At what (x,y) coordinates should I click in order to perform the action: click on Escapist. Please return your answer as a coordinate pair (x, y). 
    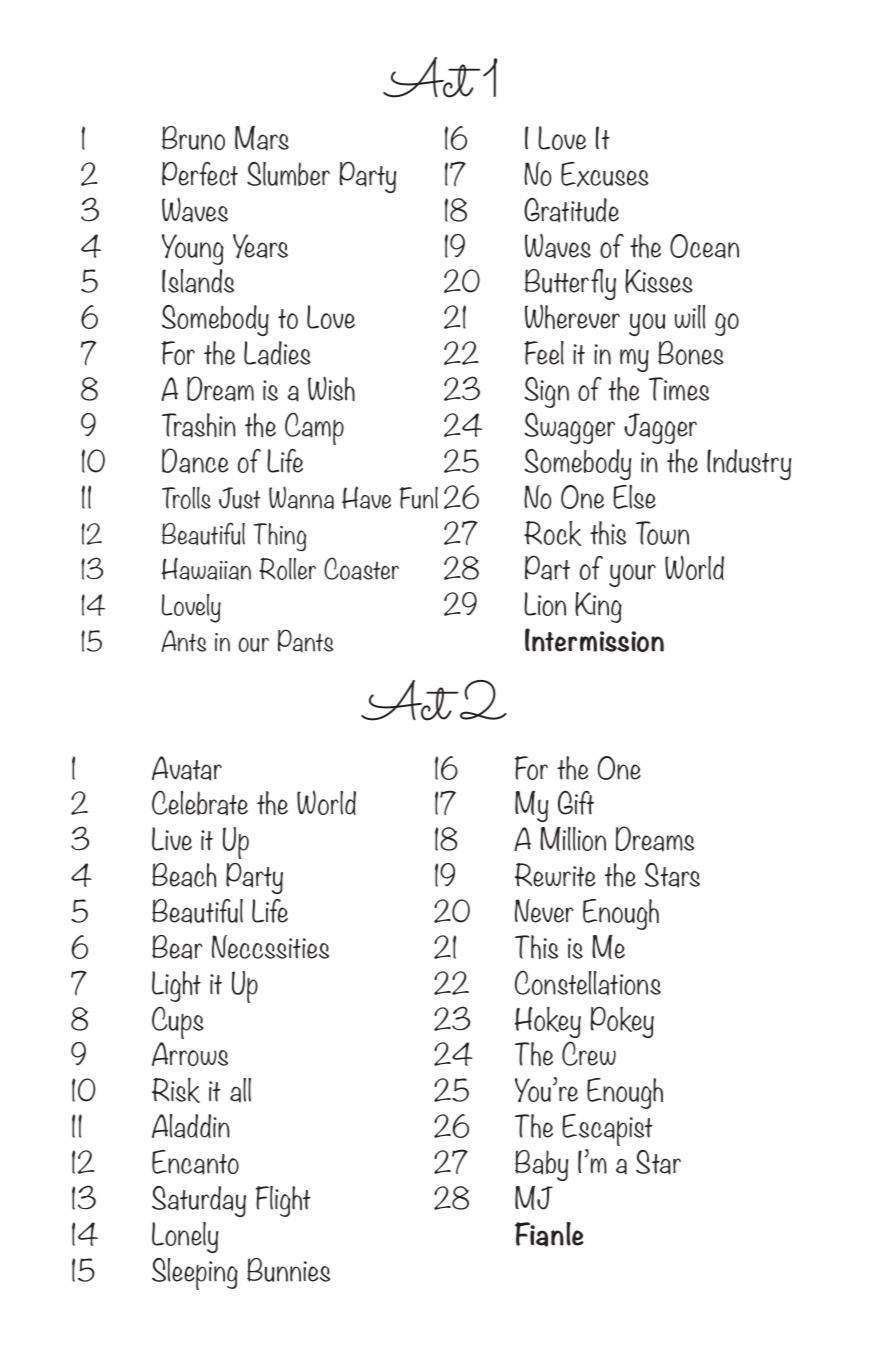
    Looking at the image, I should click on (607, 1130).
